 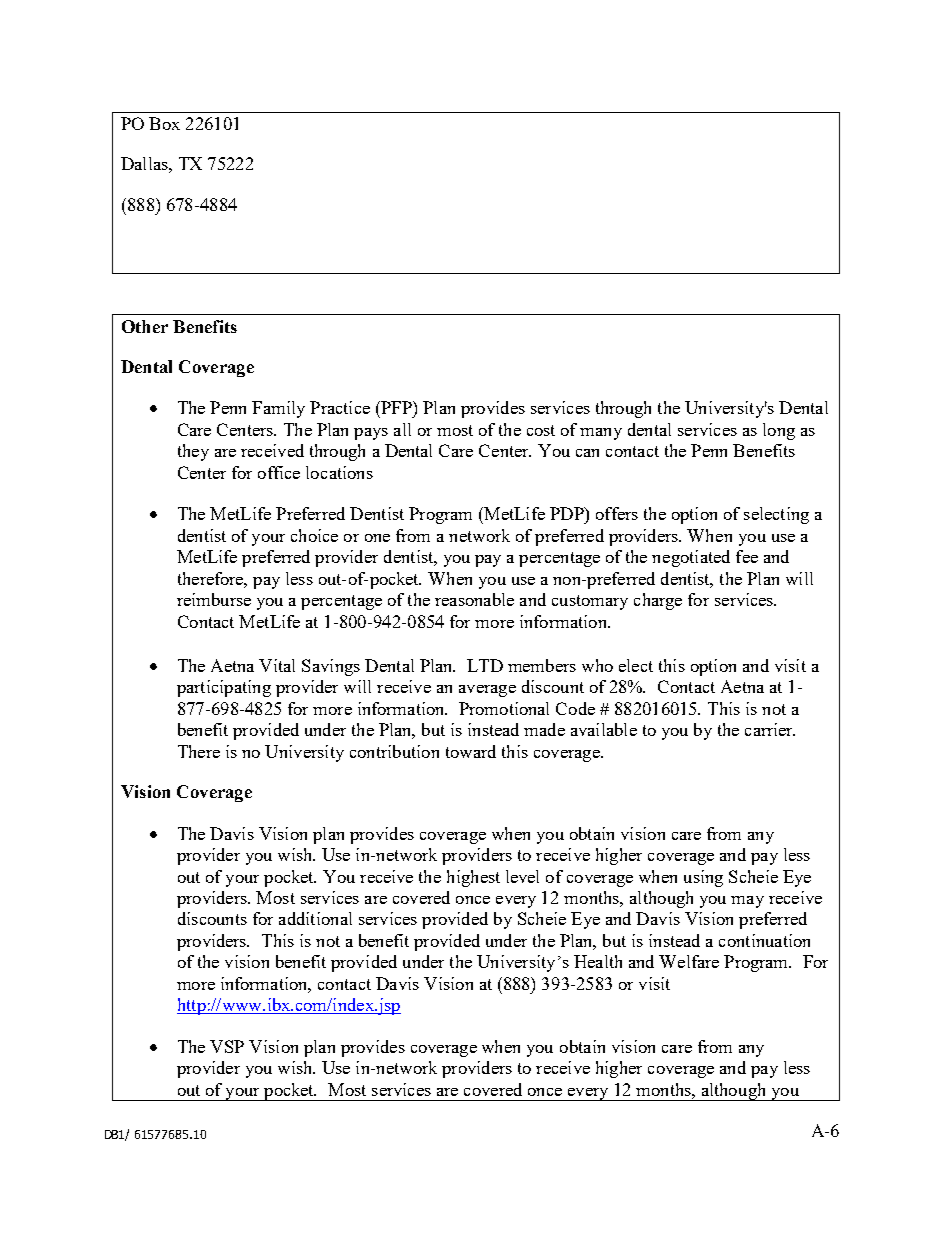 What do you see at coordinates (471, 751) in the image?
I see `toward` at bounding box center [471, 751].
